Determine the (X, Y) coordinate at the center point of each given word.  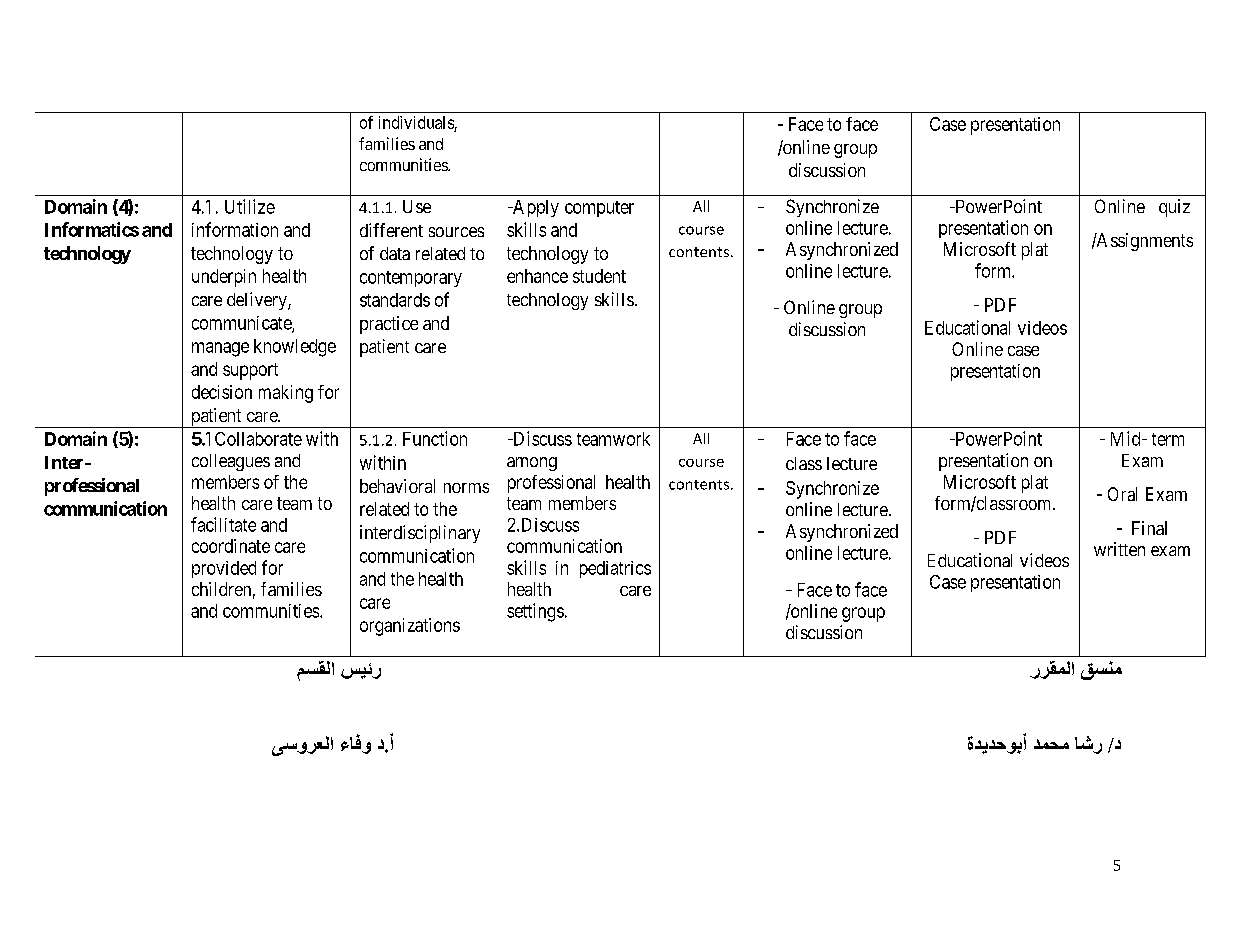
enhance (537, 276)
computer (599, 209)
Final (1149, 528)
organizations (410, 627)
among (532, 464)
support (250, 371)
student (599, 276)
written (1119, 549)
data (395, 253)
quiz (1174, 208)
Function (435, 438)
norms (466, 488)
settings (535, 612)
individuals (416, 122)
